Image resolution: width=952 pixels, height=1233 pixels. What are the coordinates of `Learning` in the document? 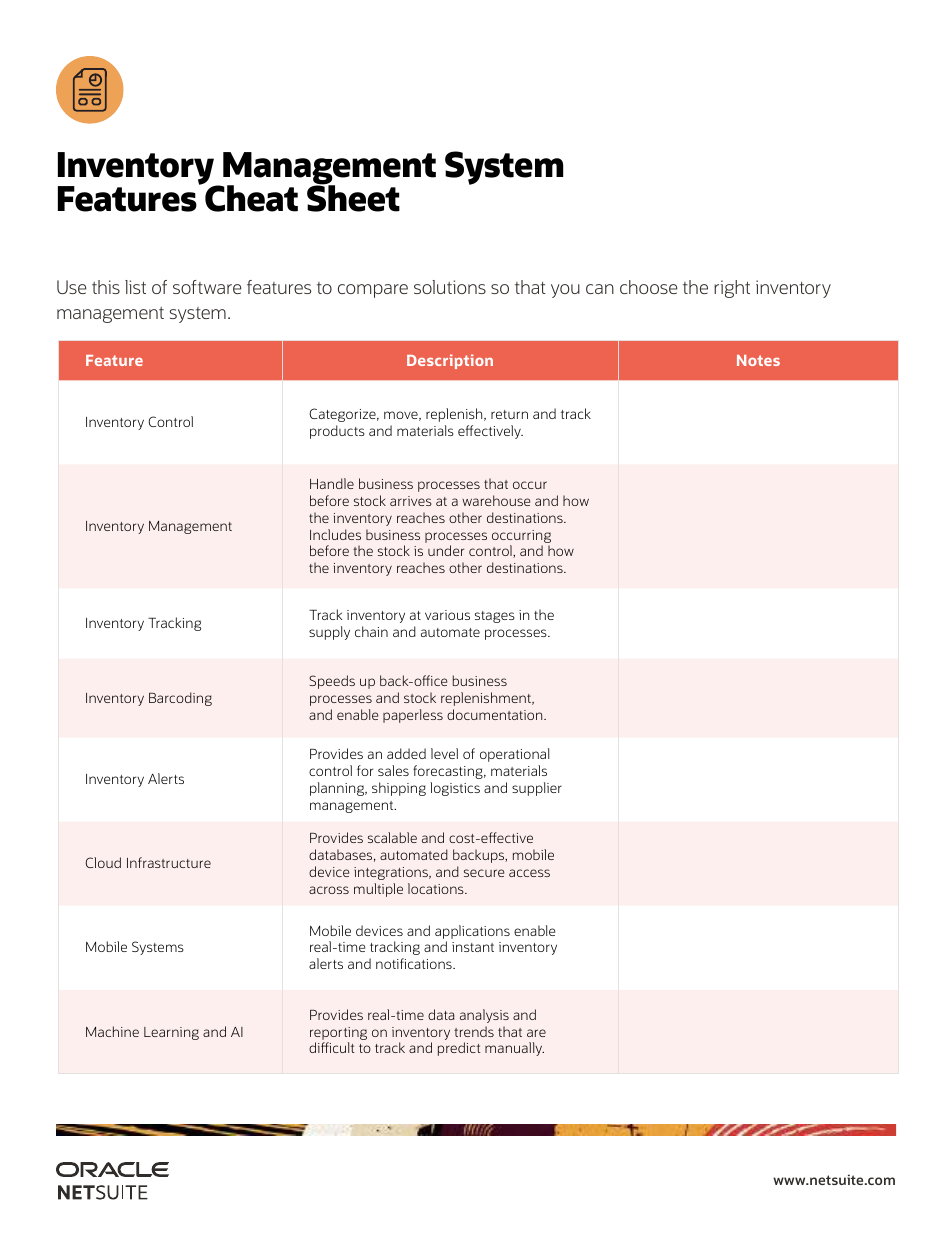 It's located at (171, 1033).
